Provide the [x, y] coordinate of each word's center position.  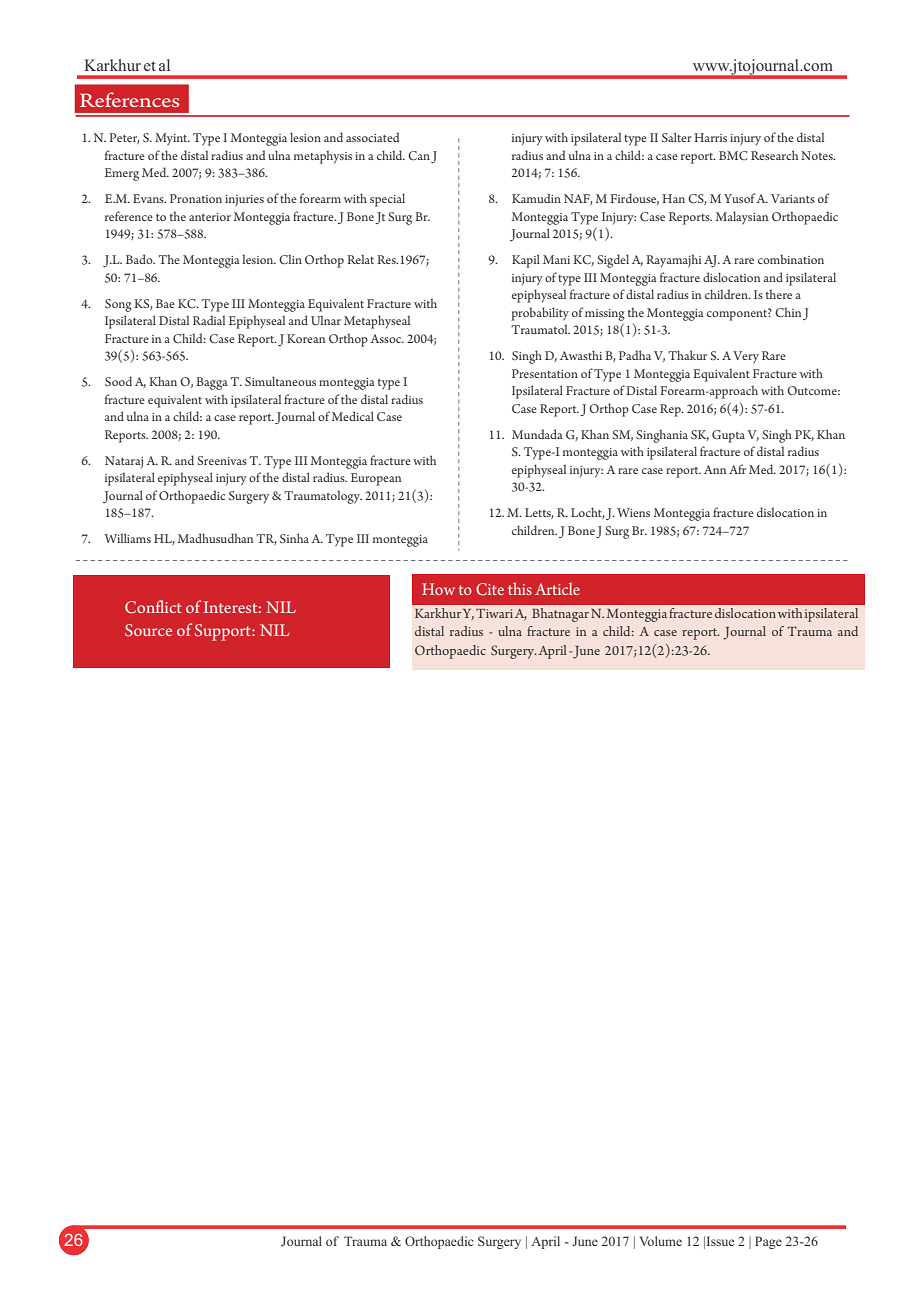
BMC [733, 156]
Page [768, 1242]
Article [557, 588]
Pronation [196, 198]
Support [224, 632]
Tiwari [494, 613]
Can [419, 156]
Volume [661, 1241]
